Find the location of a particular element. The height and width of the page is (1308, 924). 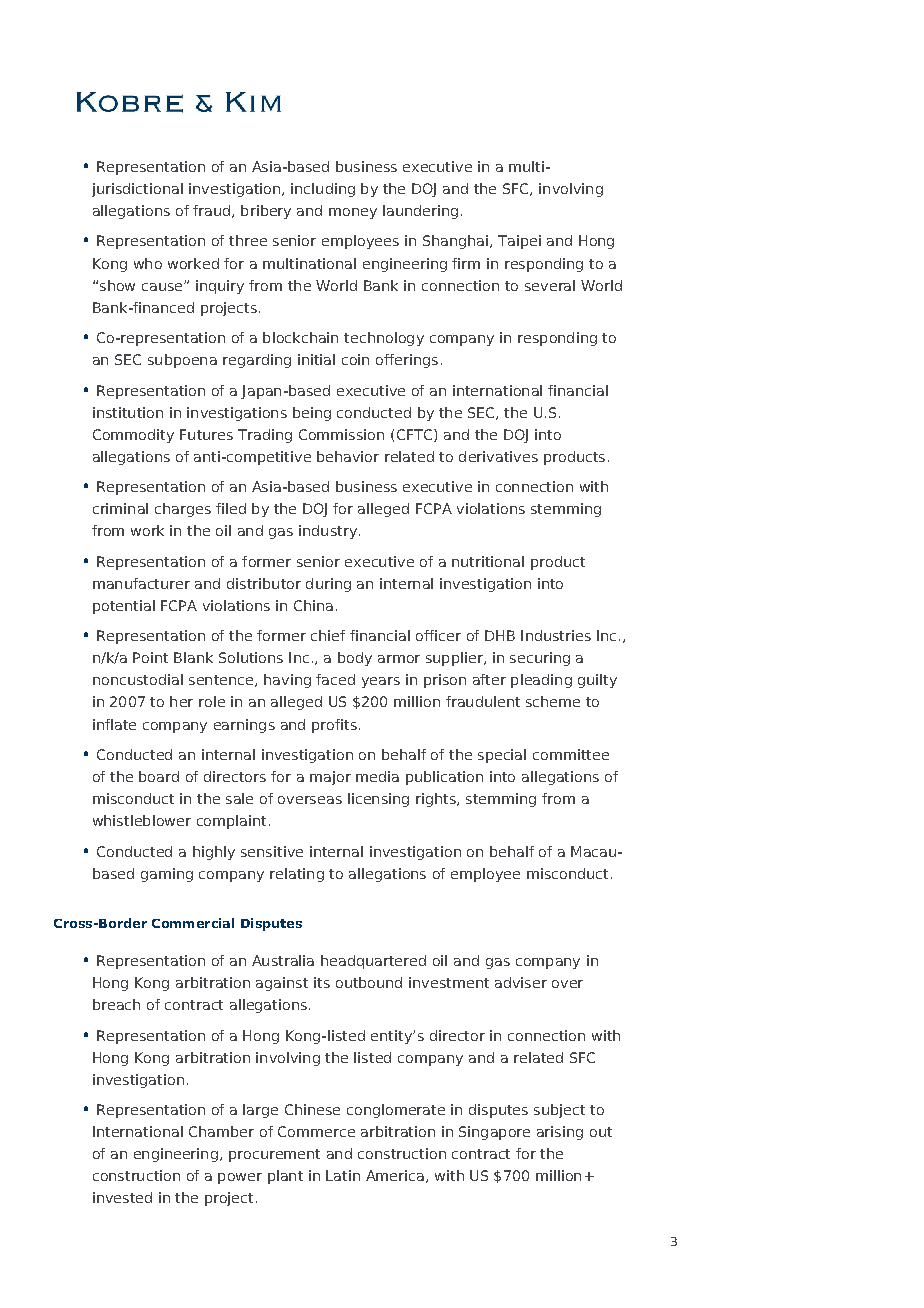

America is located at coordinates (395, 1175).
